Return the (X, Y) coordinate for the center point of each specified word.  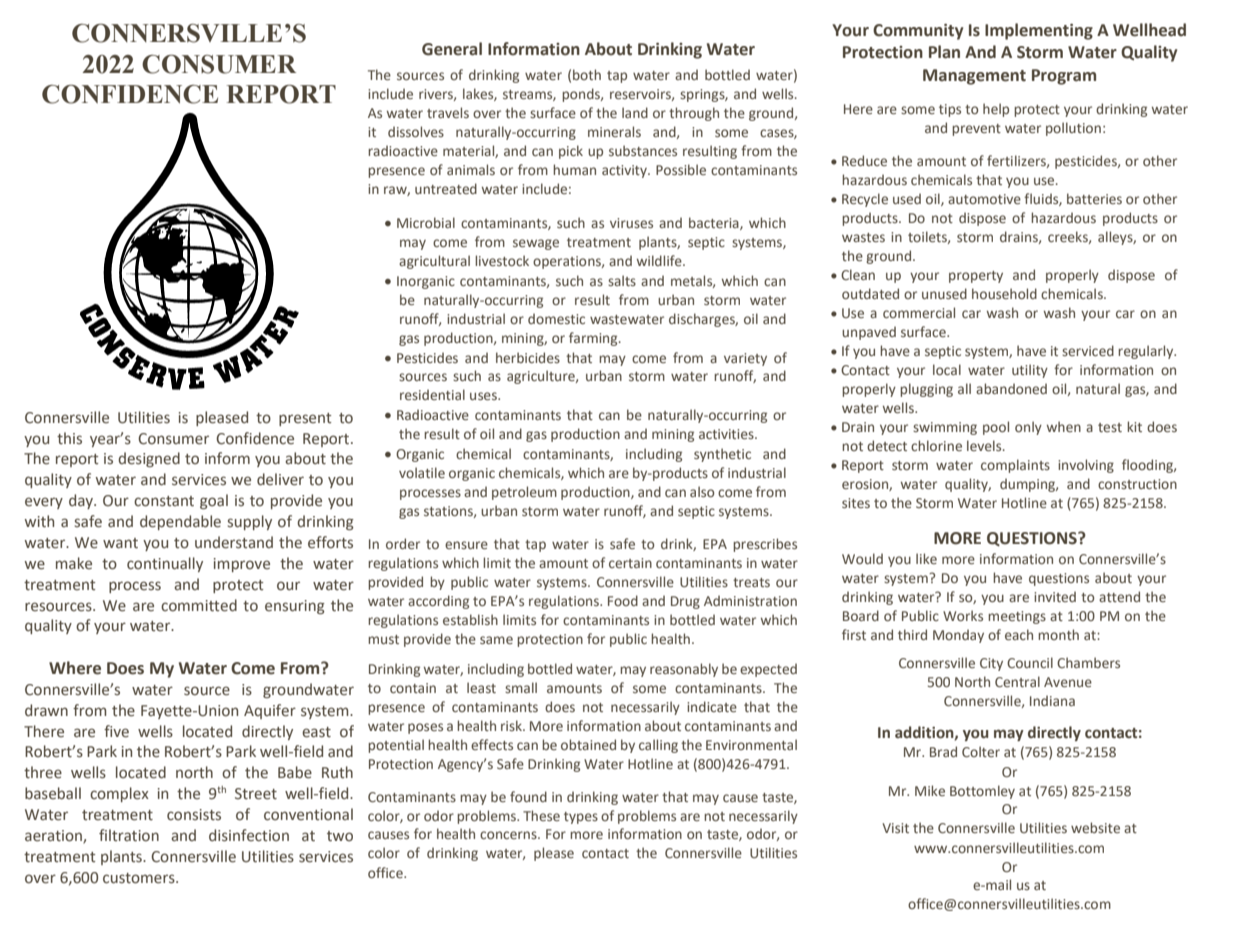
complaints (1015, 466)
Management (974, 77)
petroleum (524, 493)
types (581, 818)
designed (149, 459)
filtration (129, 835)
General (452, 49)
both (587, 74)
